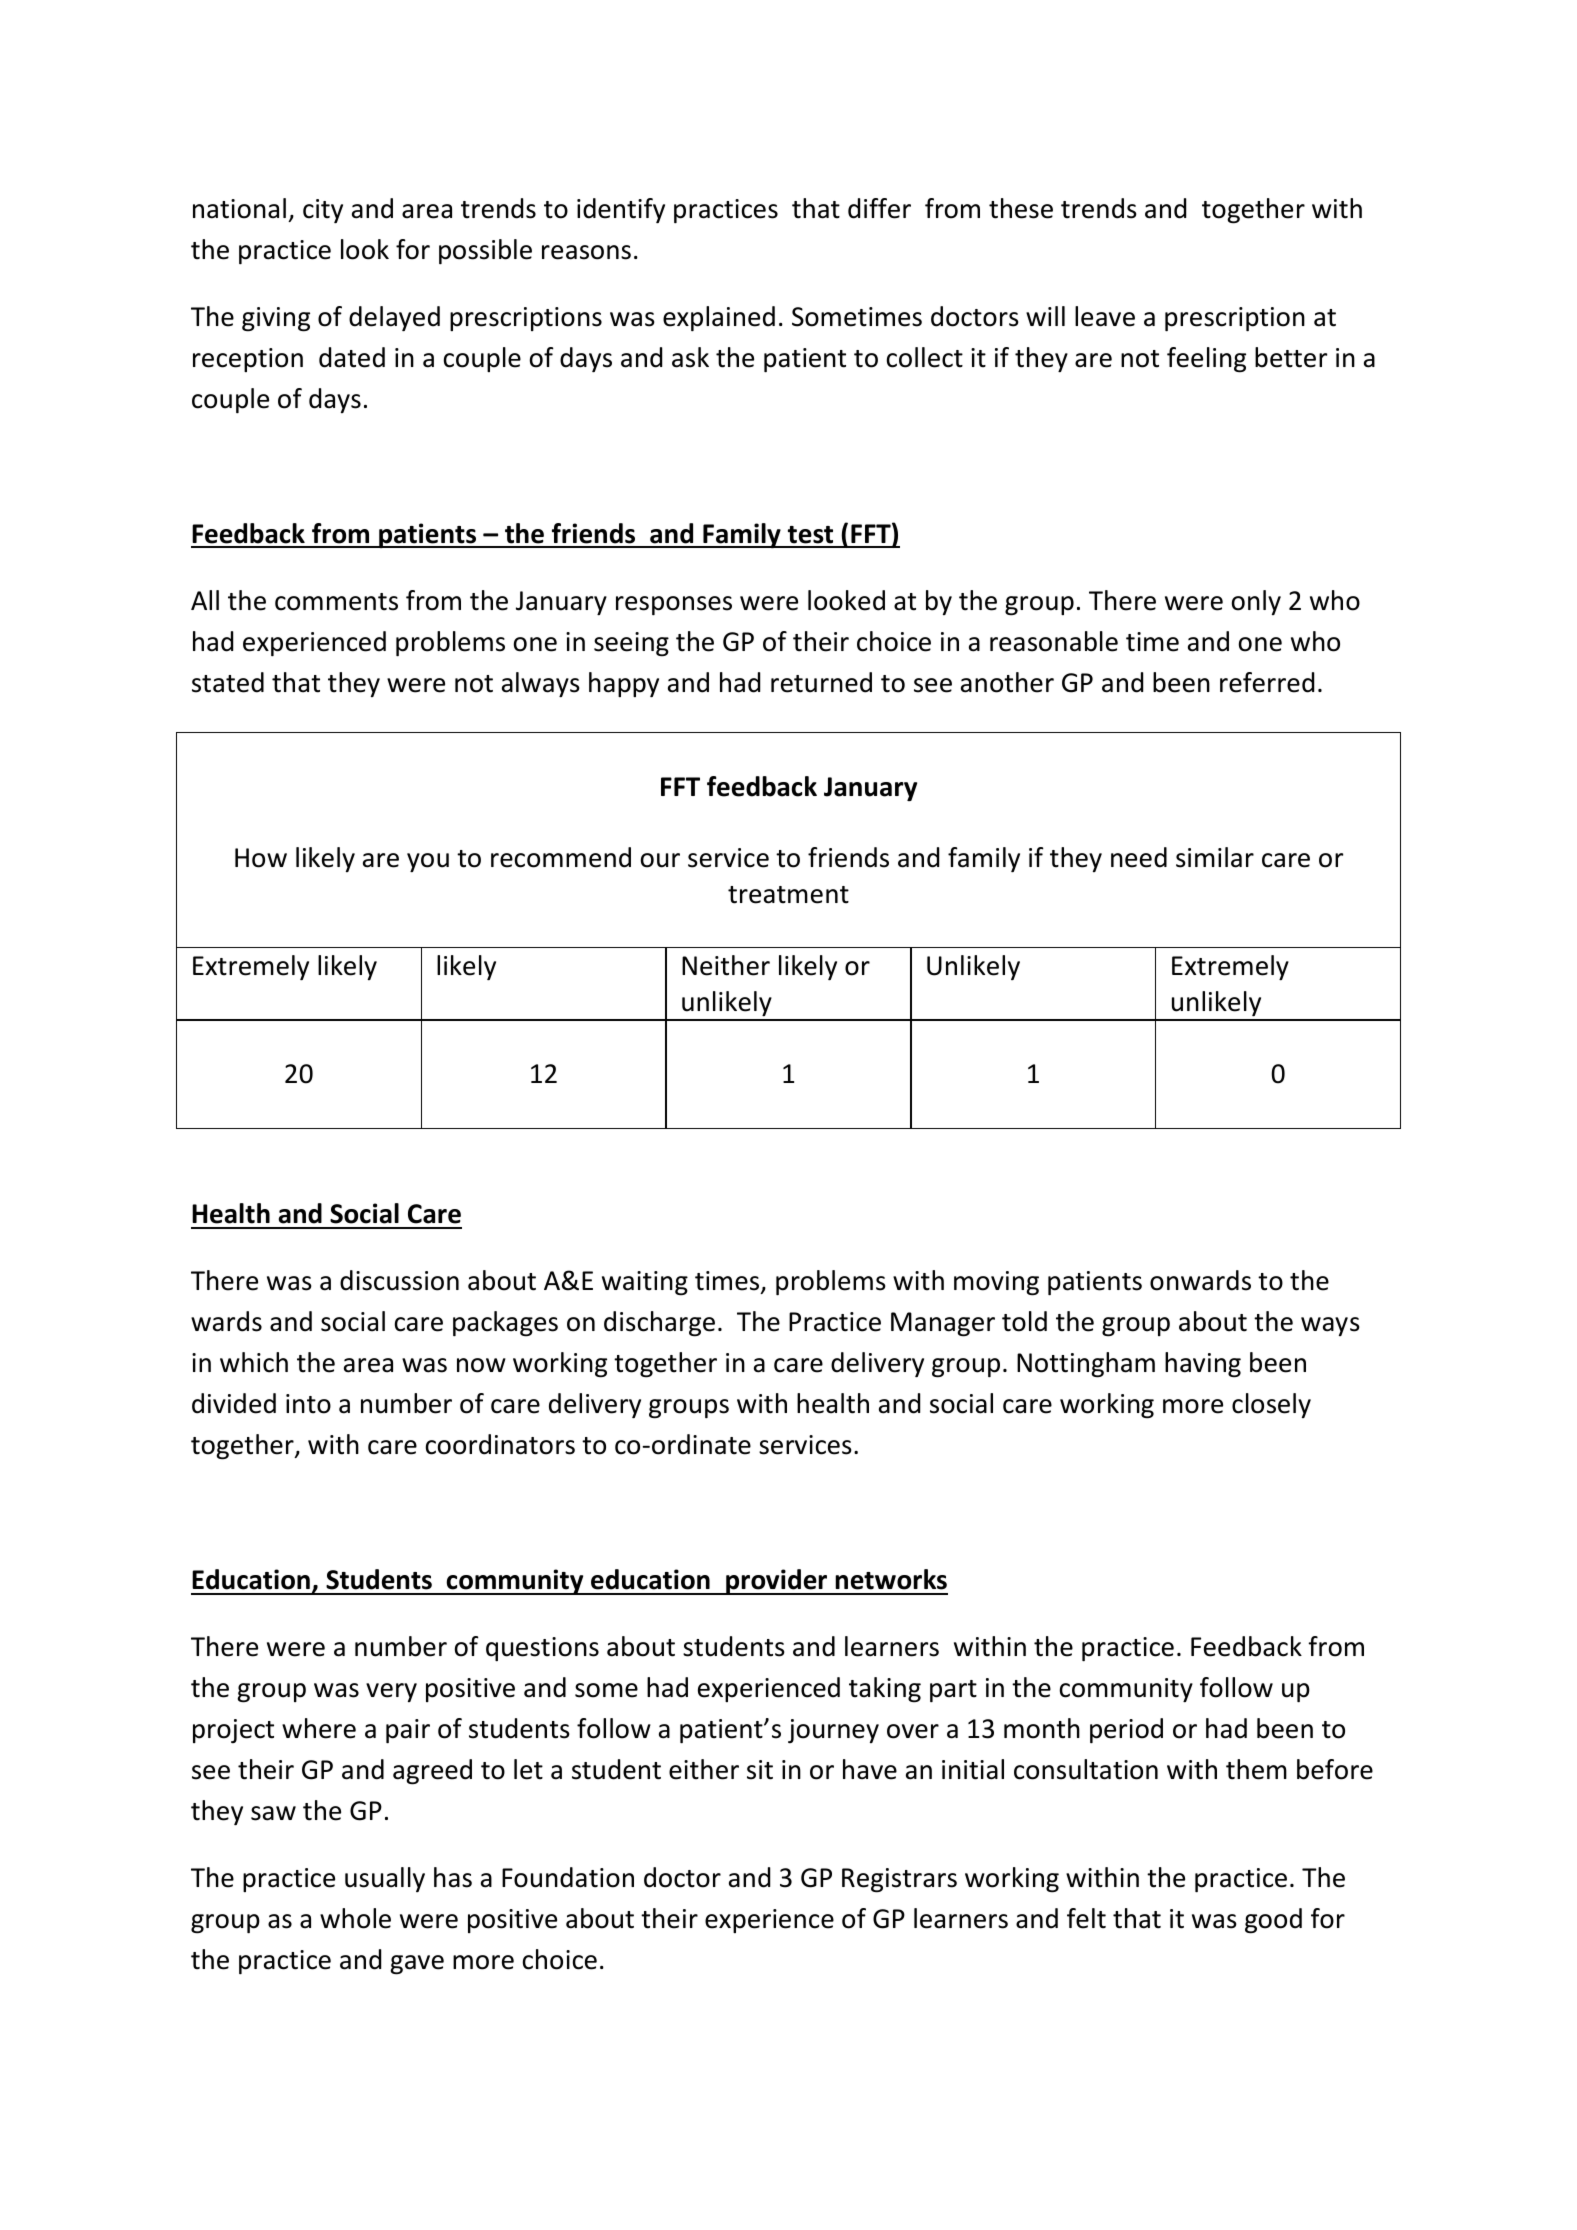 This image has height=2230, width=1577. I want to click on good, so click(1273, 1921).
